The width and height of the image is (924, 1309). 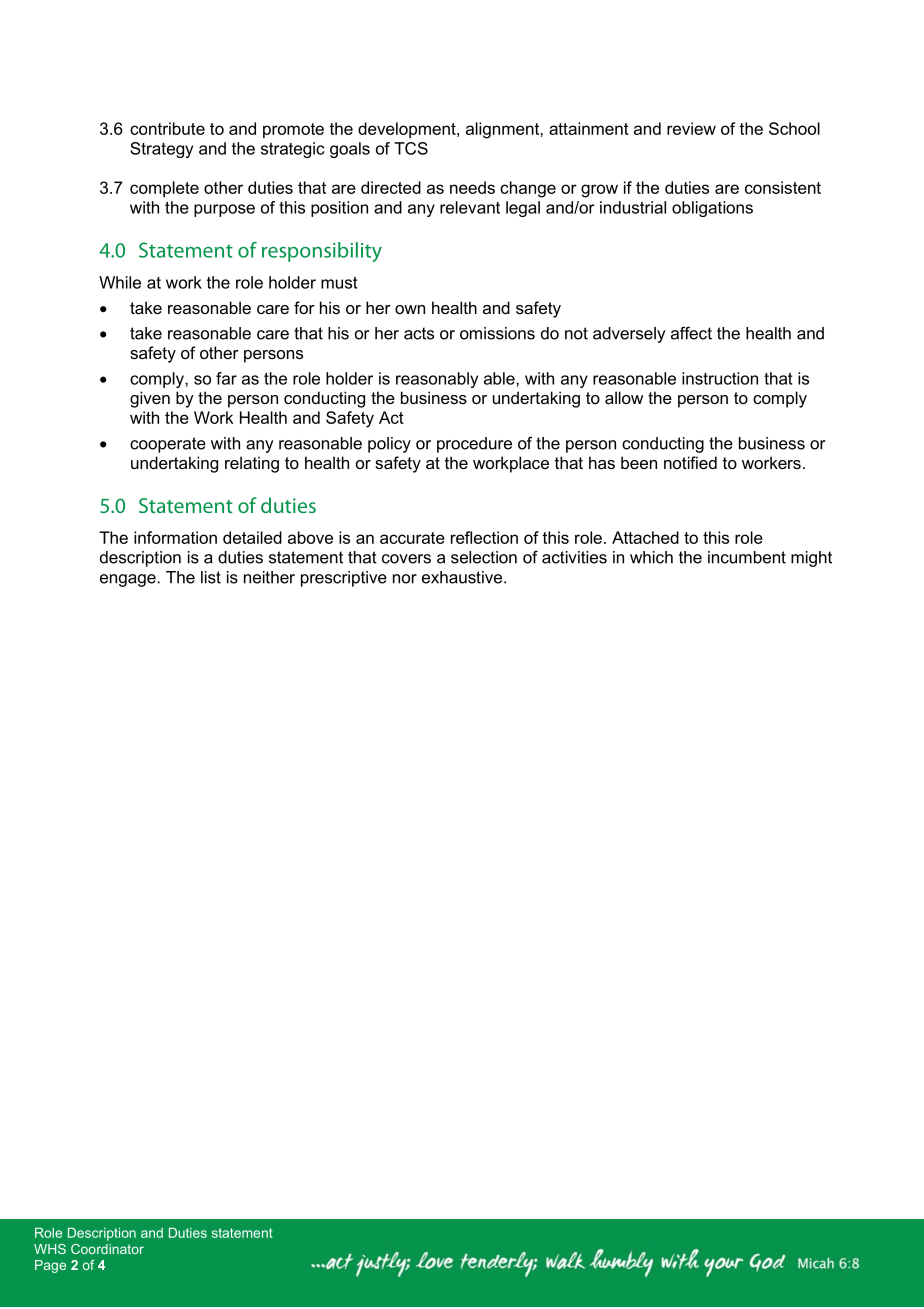 I want to click on information, so click(x=175, y=537).
